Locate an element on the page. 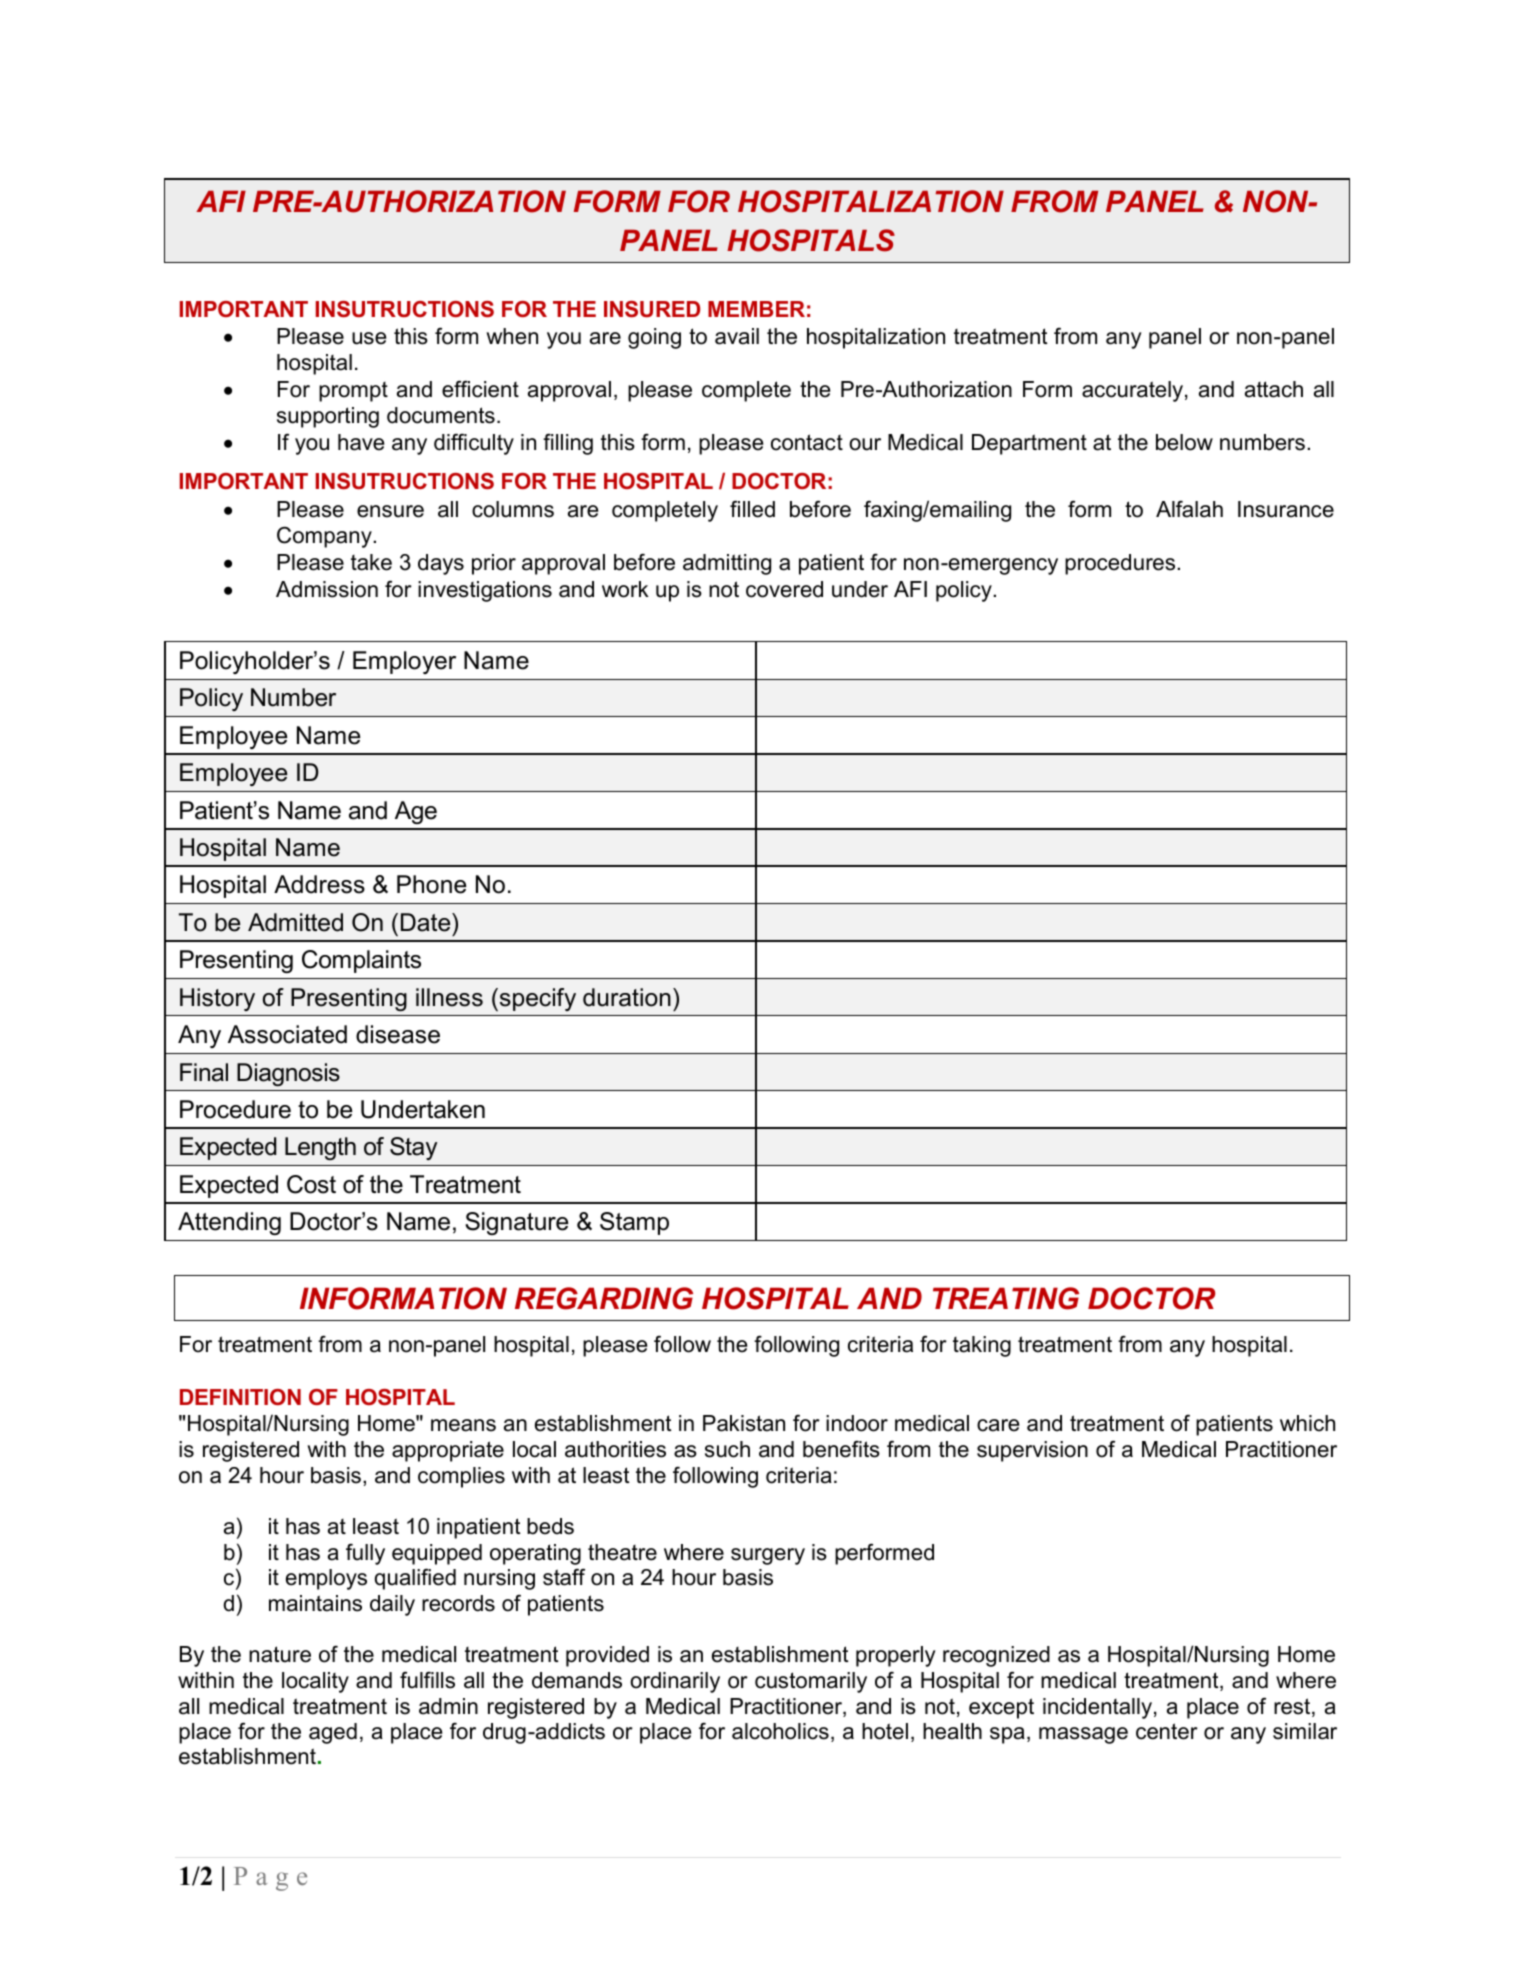 The height and width of the document is (1962, 1516). Stamp is located at coordinates (634, 1223).
